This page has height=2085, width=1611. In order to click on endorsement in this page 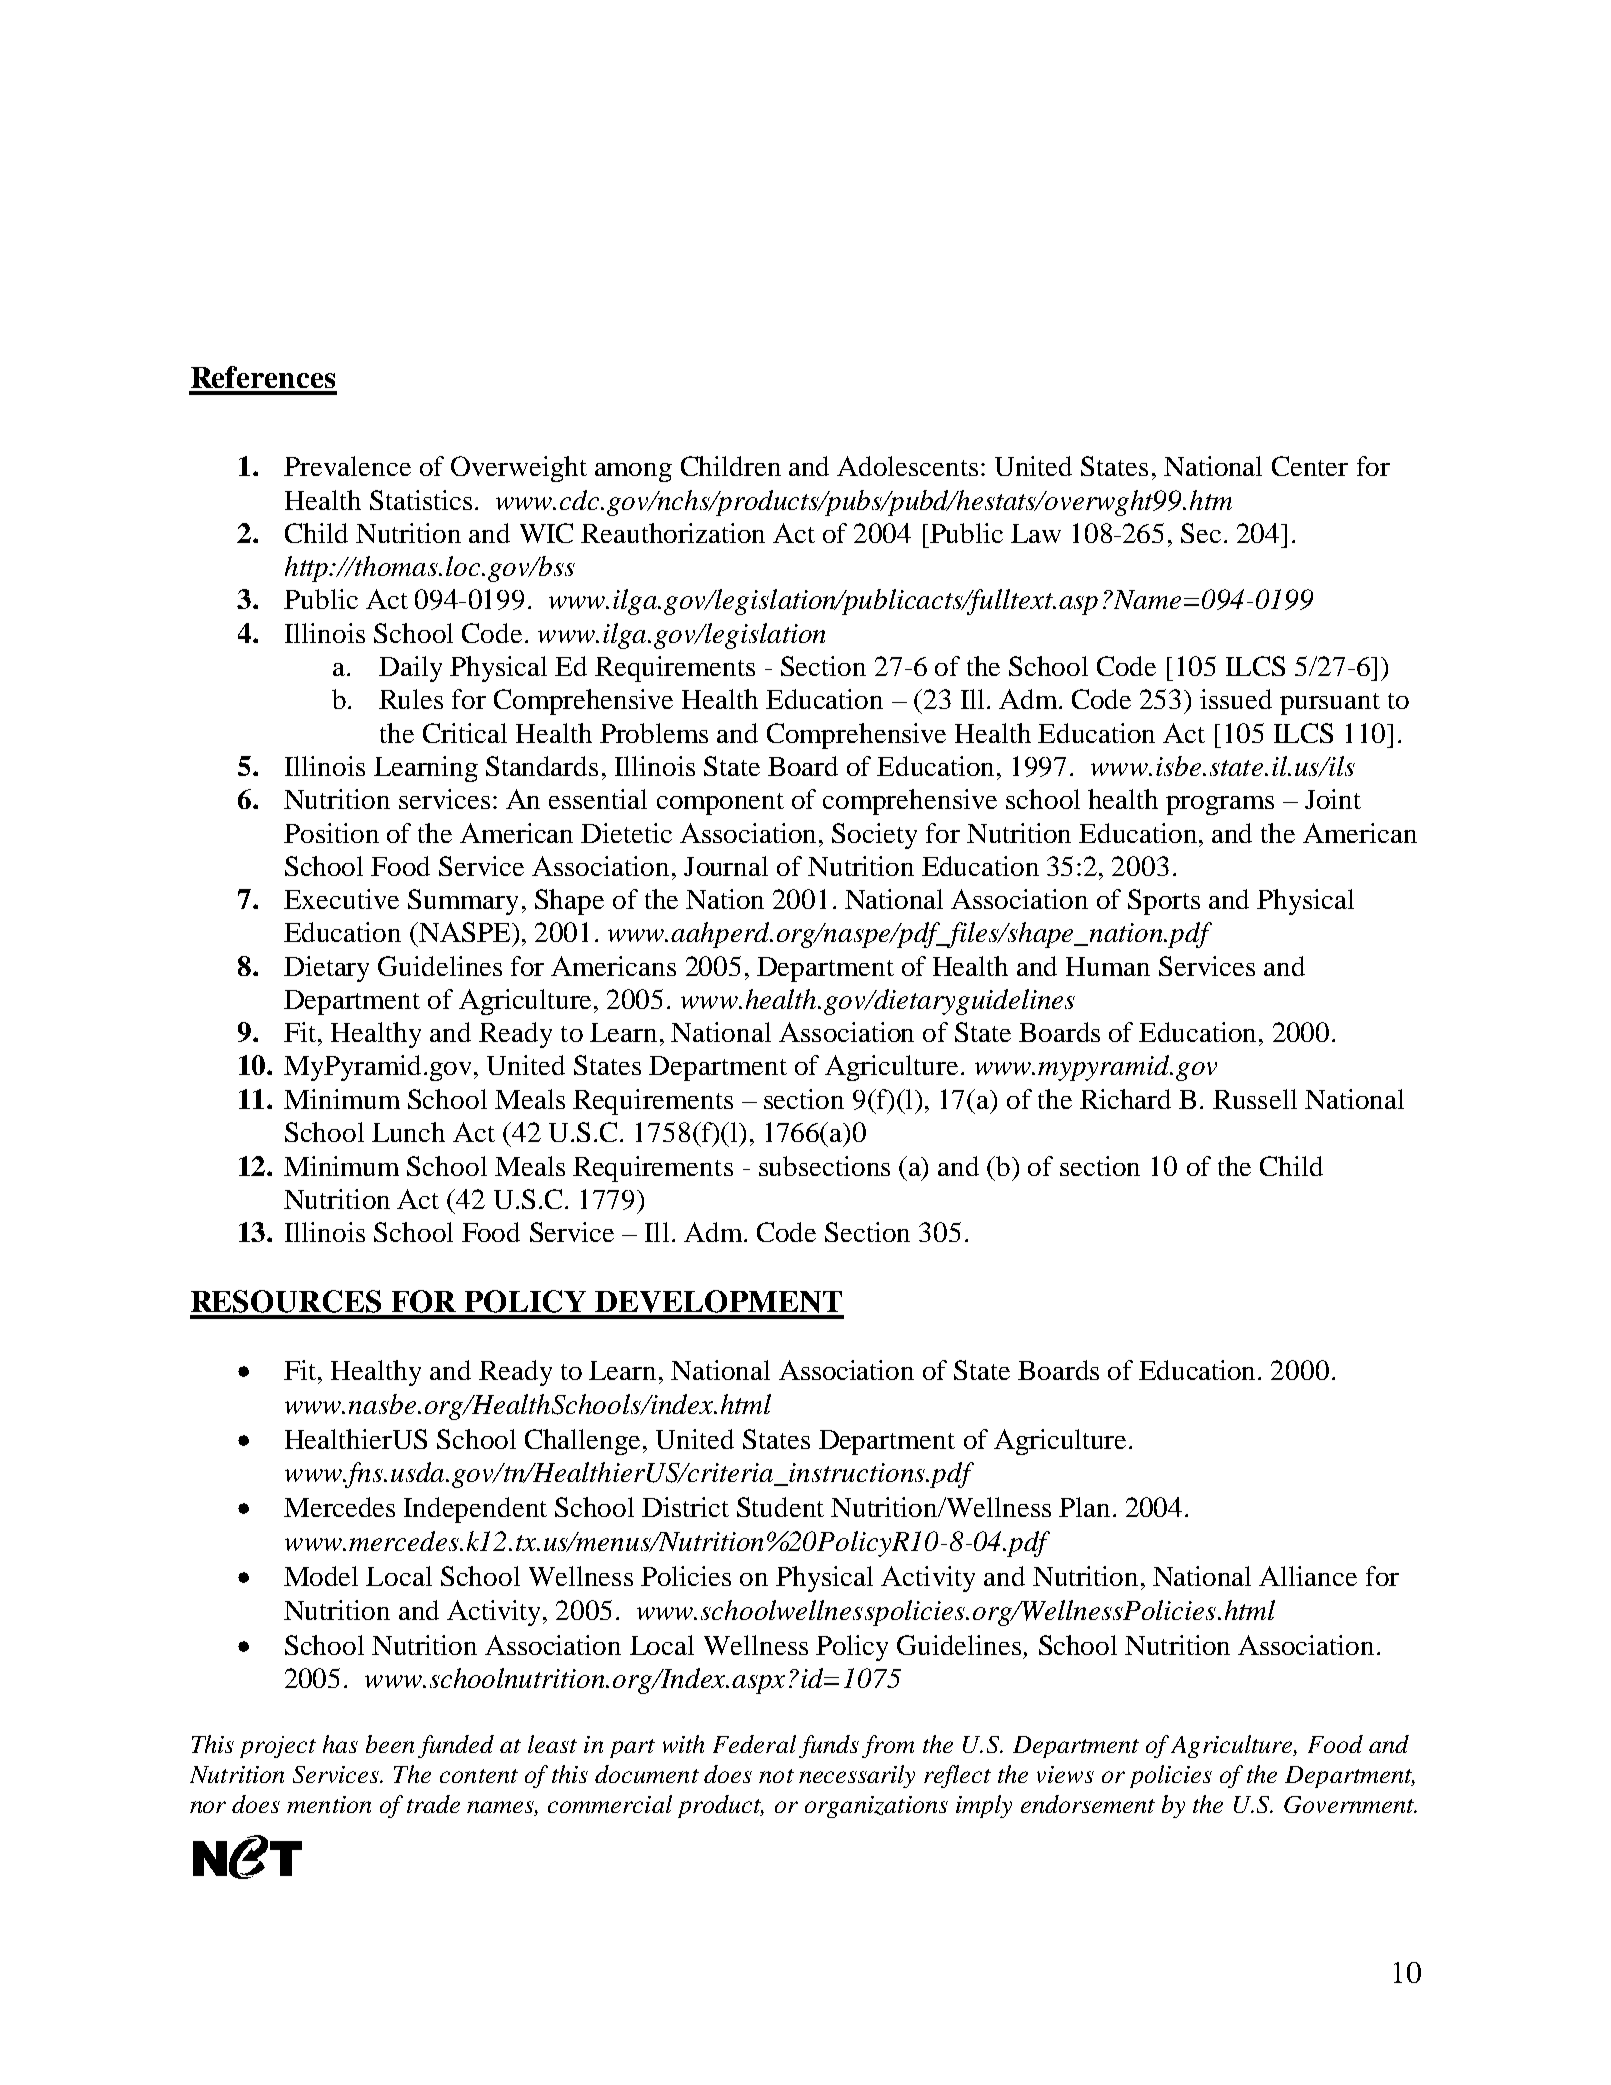, I will do `click(1088, 1804)`.
